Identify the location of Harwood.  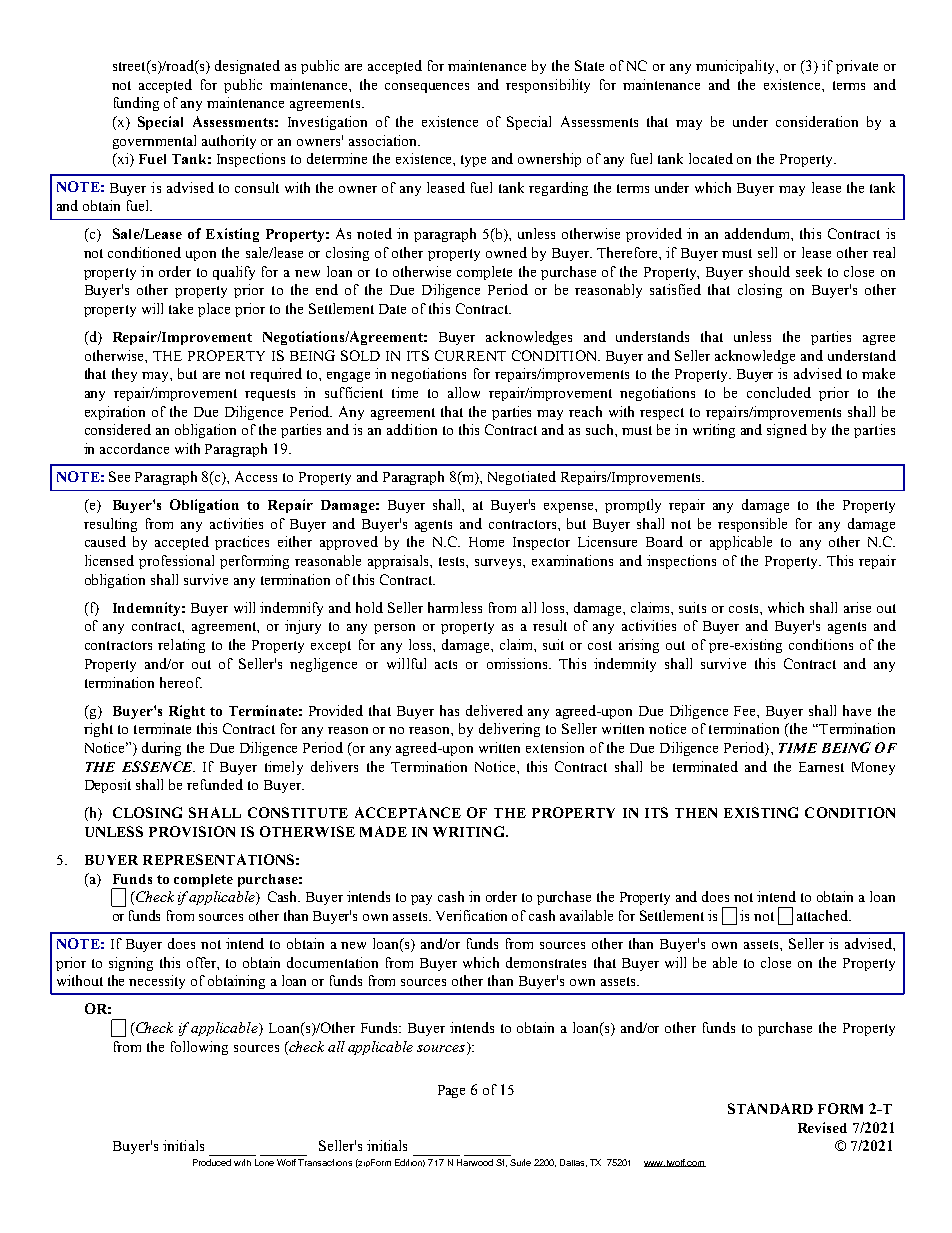
(475, 1162).
